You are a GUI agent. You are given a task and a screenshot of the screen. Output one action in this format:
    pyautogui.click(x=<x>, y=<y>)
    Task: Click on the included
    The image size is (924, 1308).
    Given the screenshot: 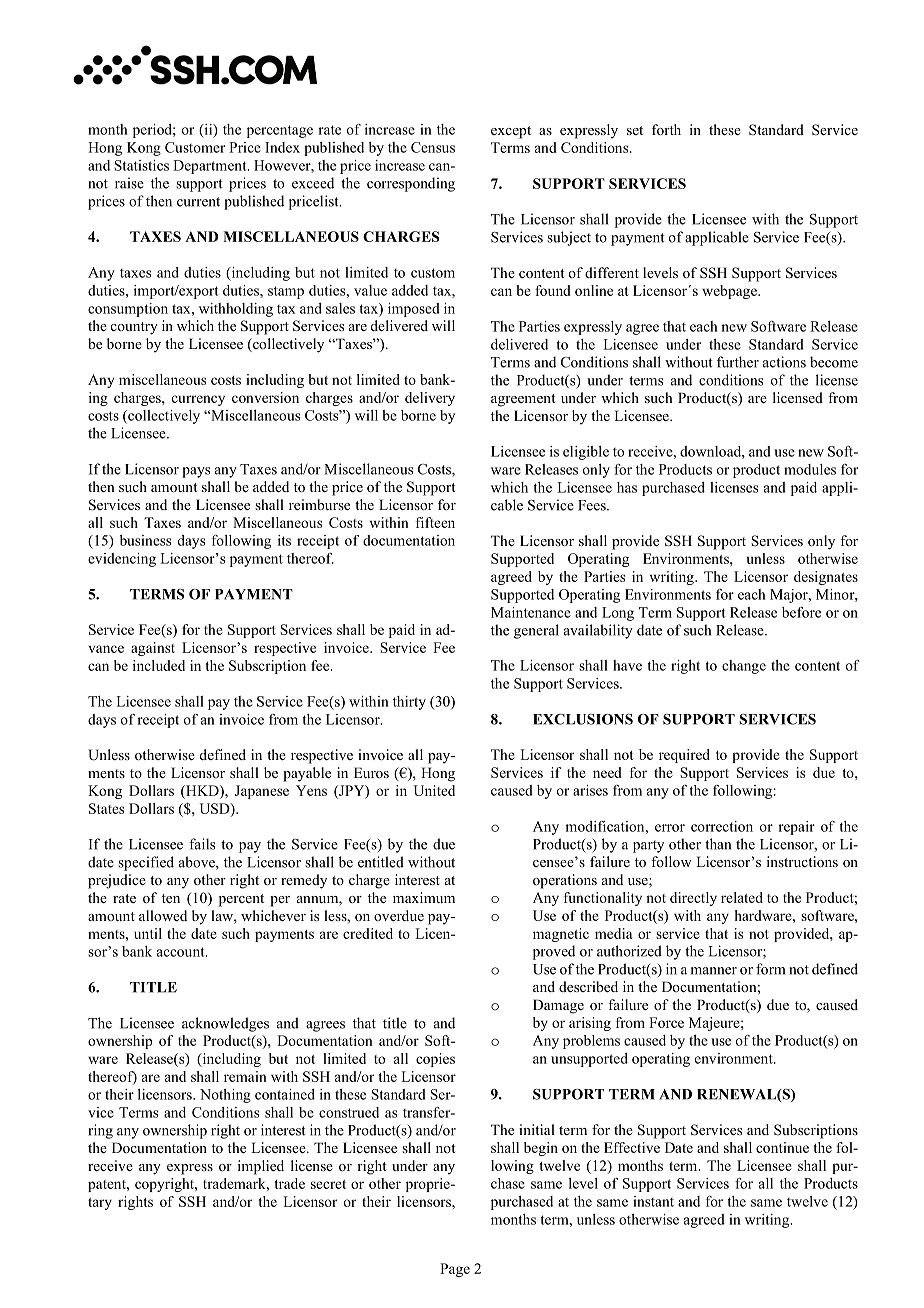 What is the action you would take?
    pyautogui.click(x=159, y=665)
